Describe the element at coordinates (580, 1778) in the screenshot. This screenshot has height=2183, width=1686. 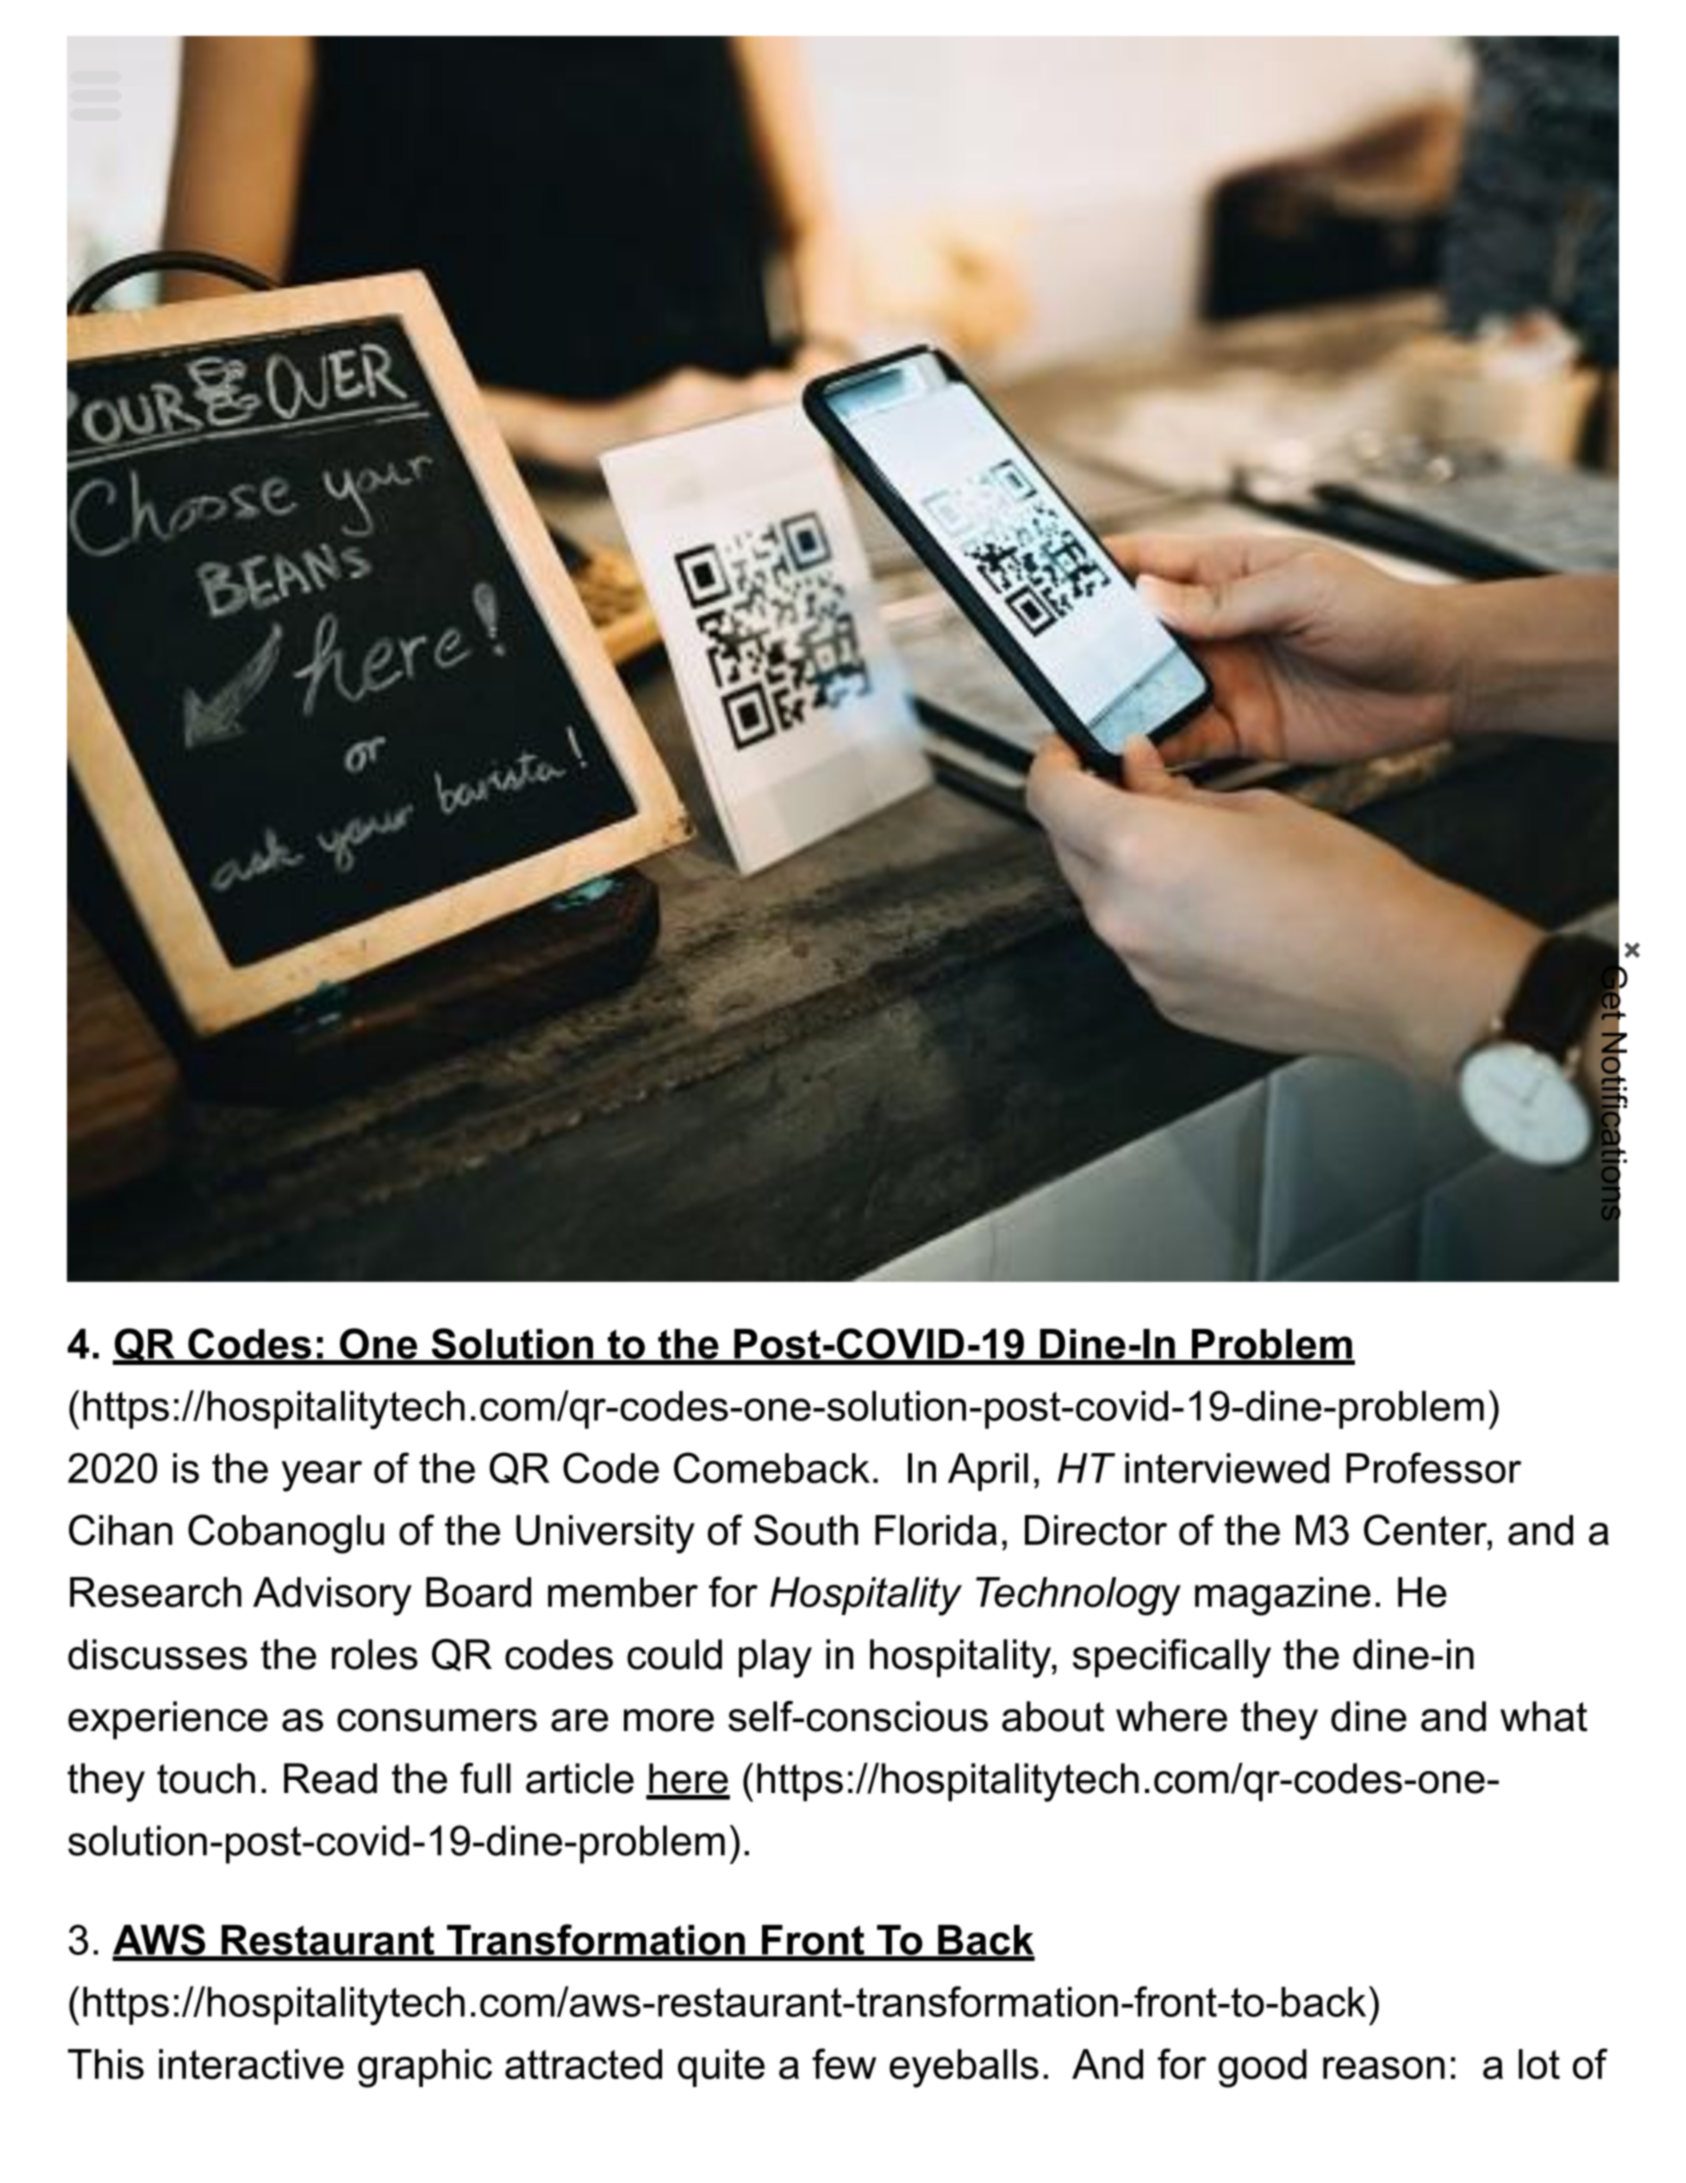
I see `article` at that location.
